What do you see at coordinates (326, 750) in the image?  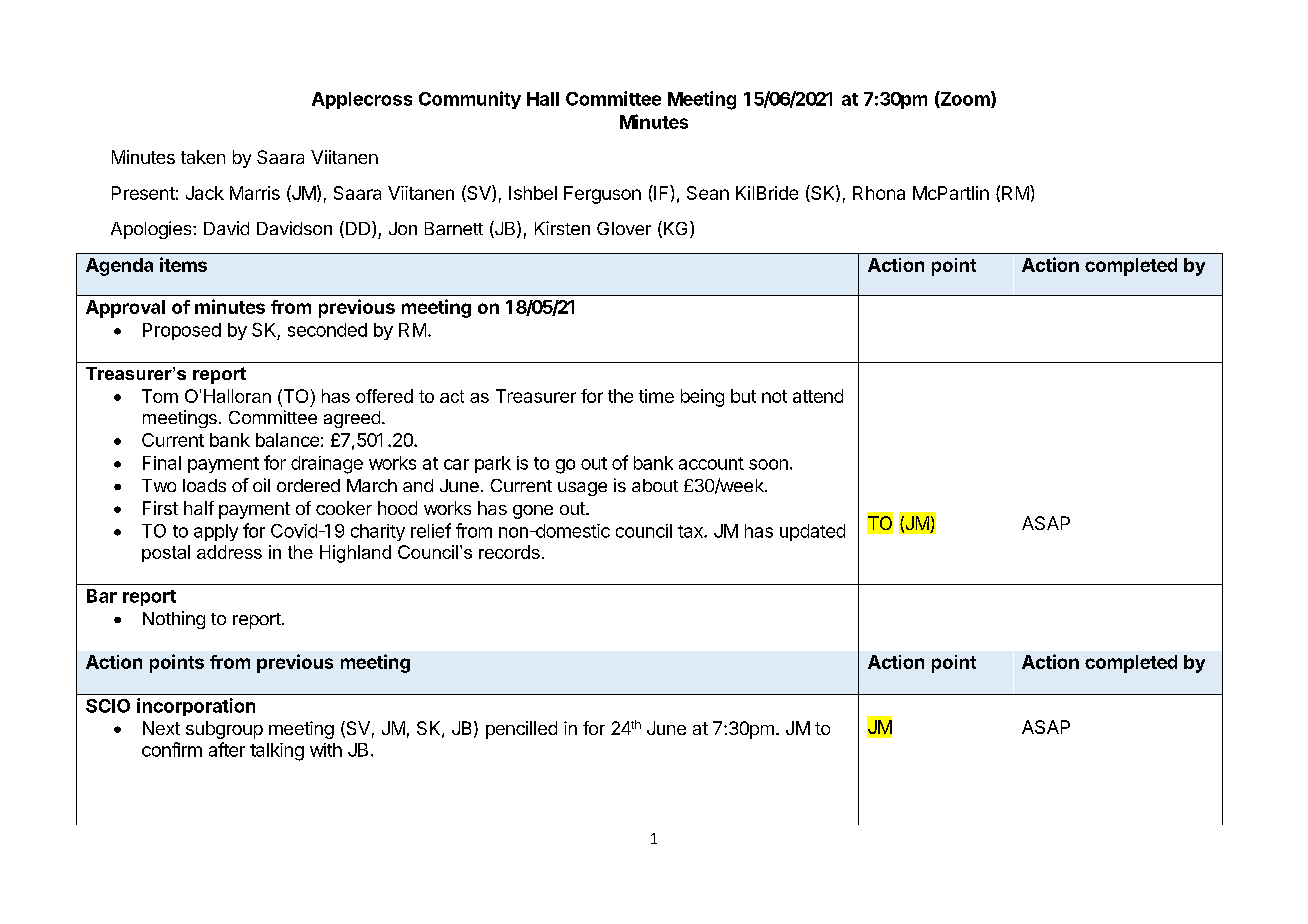 I see `with` at bounding box center [326, 750].
